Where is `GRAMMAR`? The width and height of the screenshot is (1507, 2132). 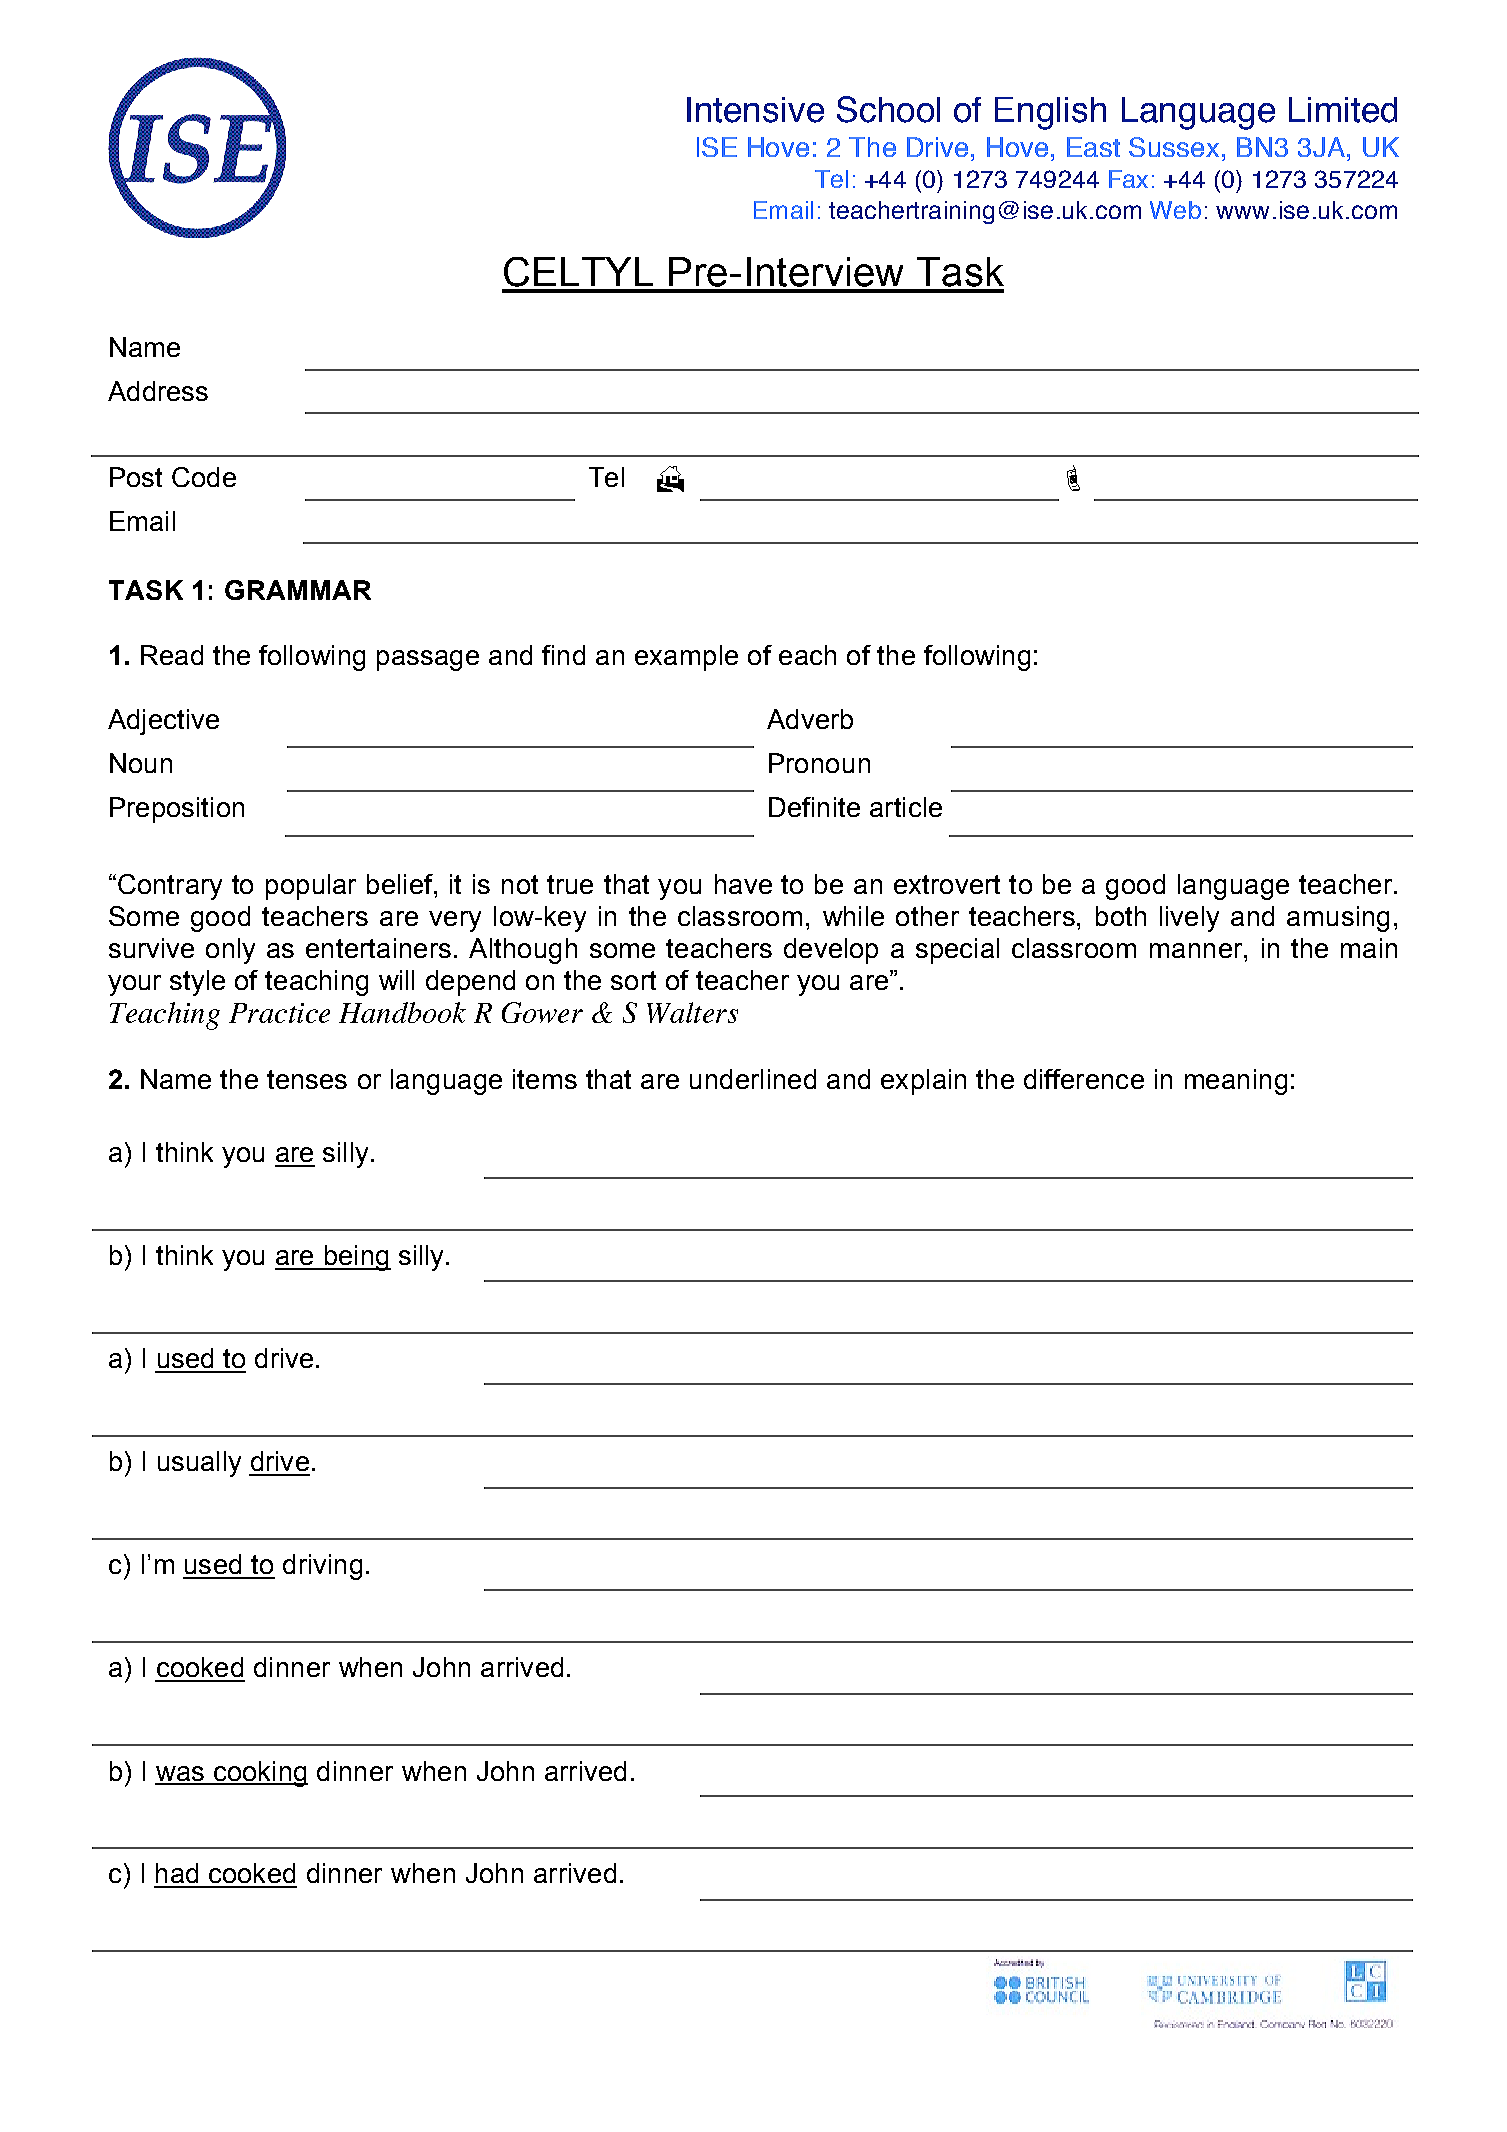
GRAMMAR is located at coordinates (298, 590).
